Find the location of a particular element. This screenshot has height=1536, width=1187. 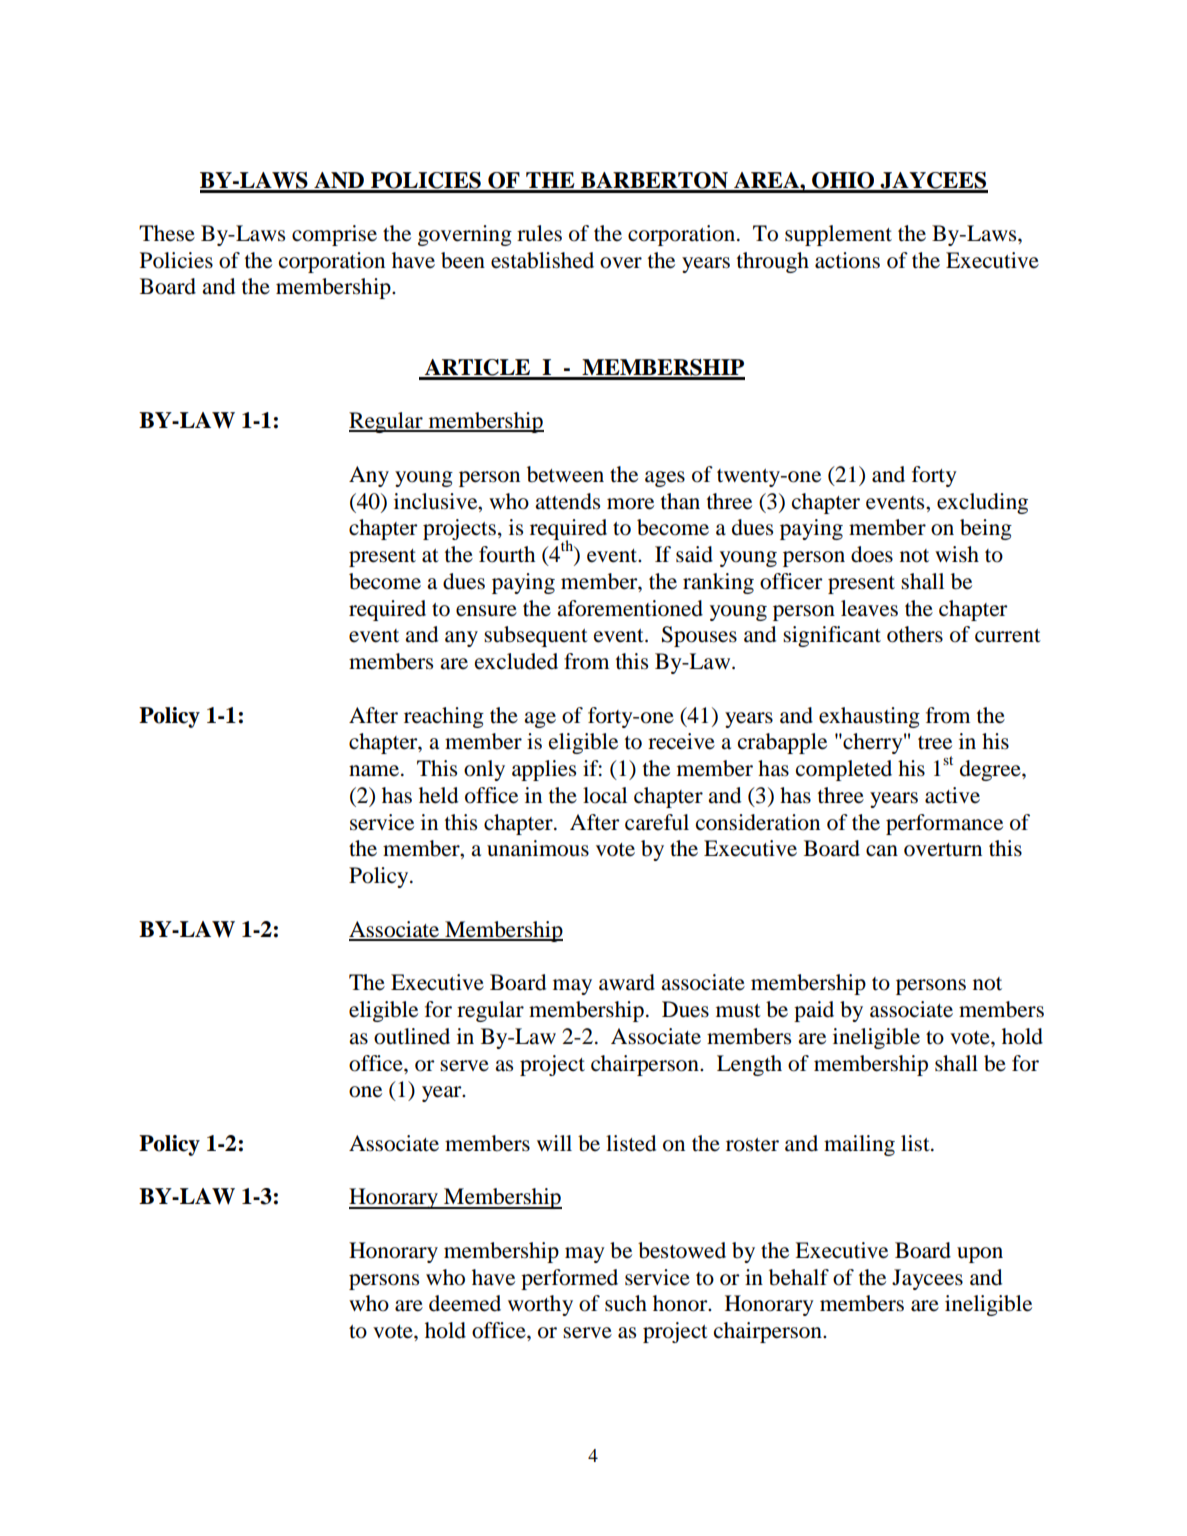

inclusive is located at coordinates (437, 501).
